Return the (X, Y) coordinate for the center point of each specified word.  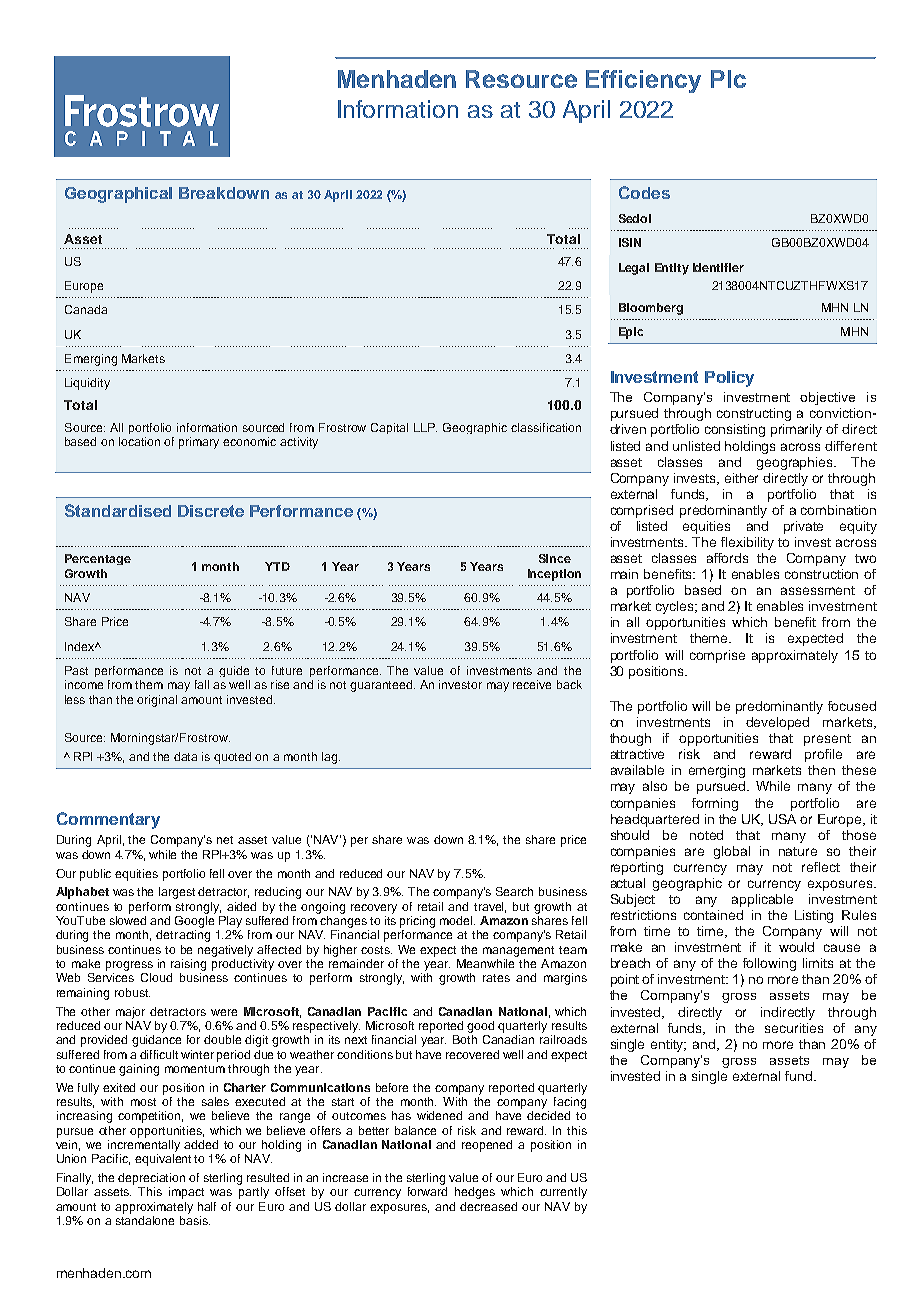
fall (202, 684)
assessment (818, 590)
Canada (86, 309)
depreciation (151, 1179)
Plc (728, 79)
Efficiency (643, 81)
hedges (475, 1193)
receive (532, 684)
